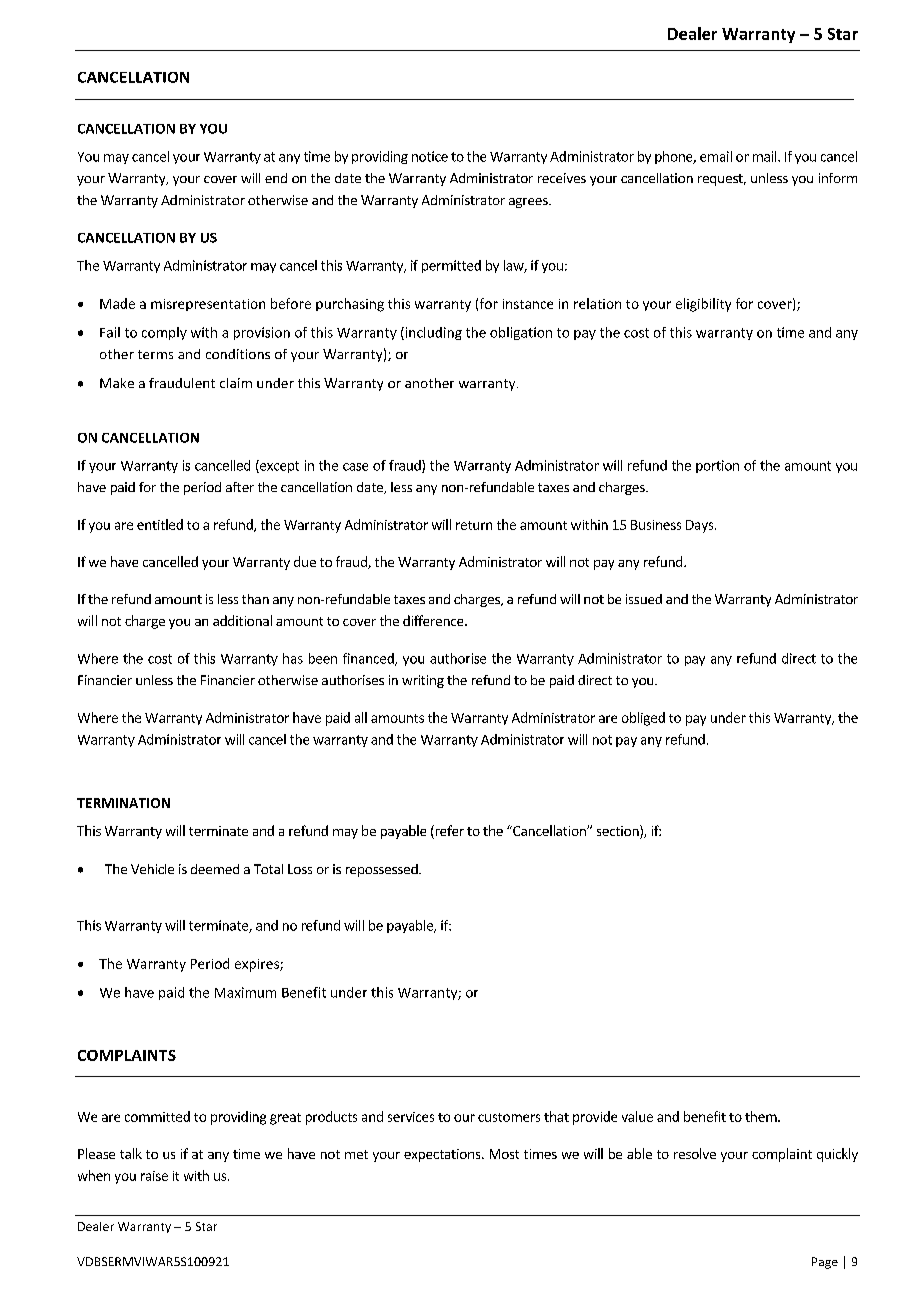  I want to click on portion, so click(717, 466).
